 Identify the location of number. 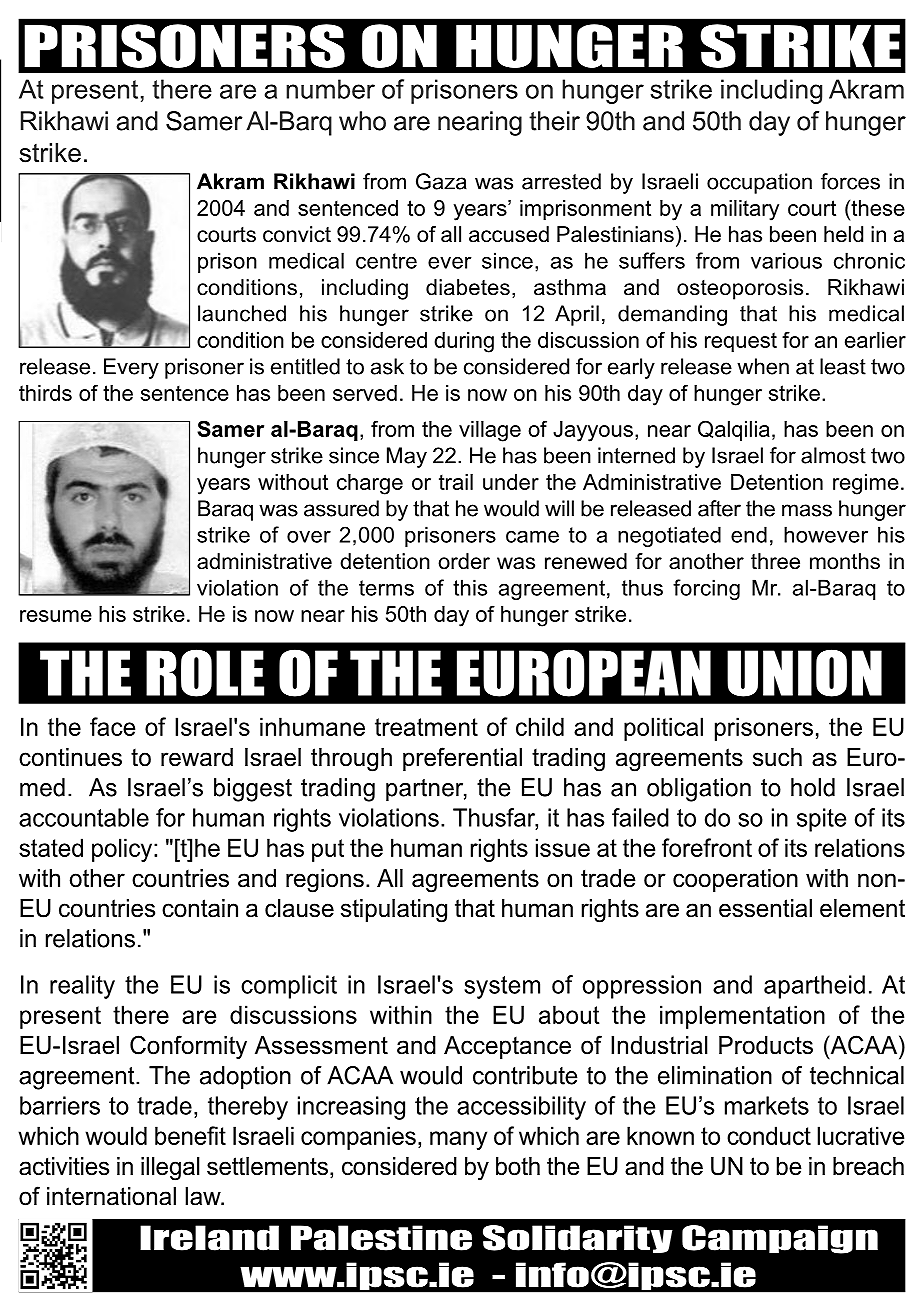
(330, 89).
